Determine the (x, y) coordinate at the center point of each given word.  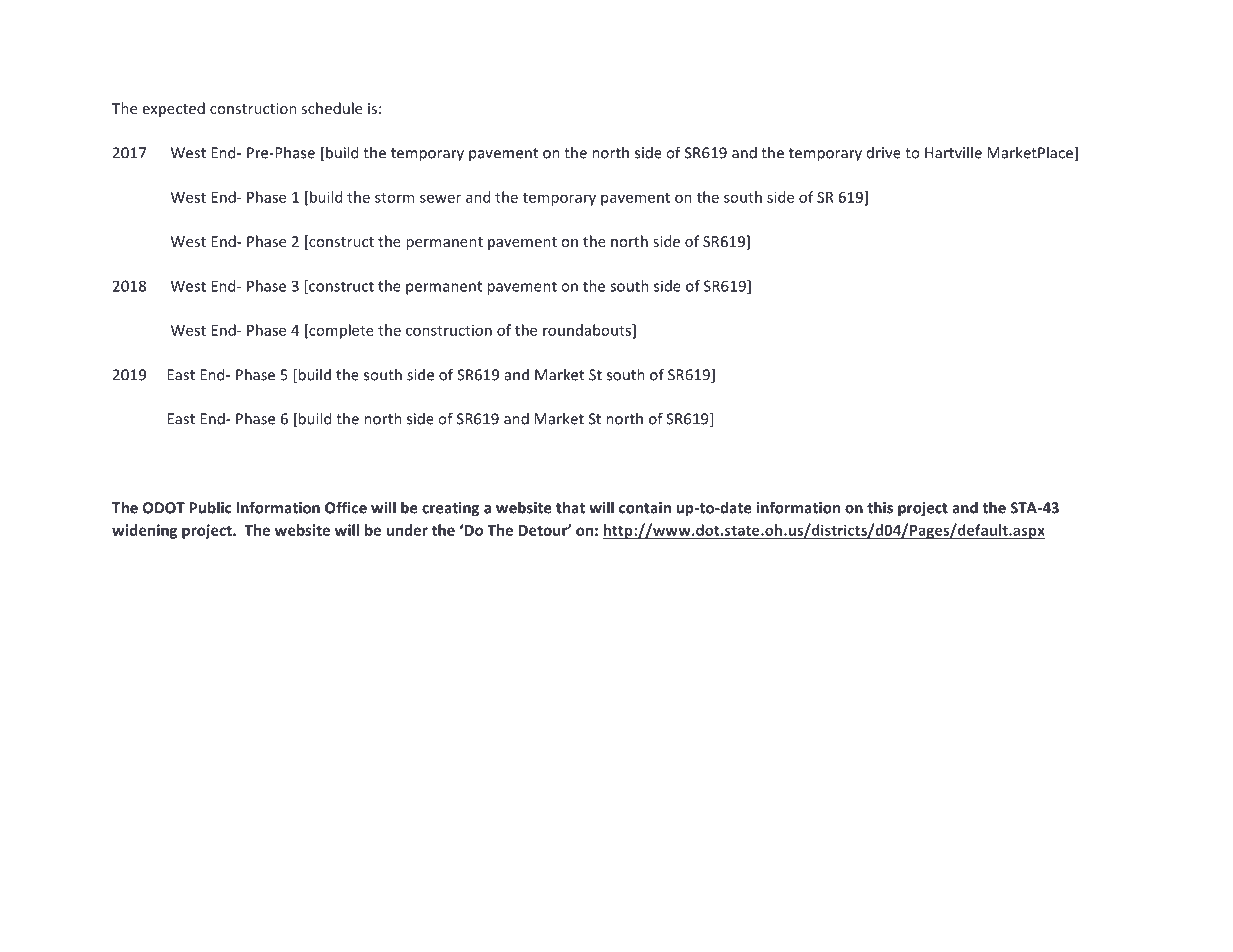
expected (174, 109)
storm (394, 198)
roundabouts (588, 331)
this (880, 507)
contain (645, 508)
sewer (440, 198)
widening (144, 531)
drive (884, 153)
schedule (331, 108)
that (570, 507)
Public (210, 507)
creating (450, 509)
